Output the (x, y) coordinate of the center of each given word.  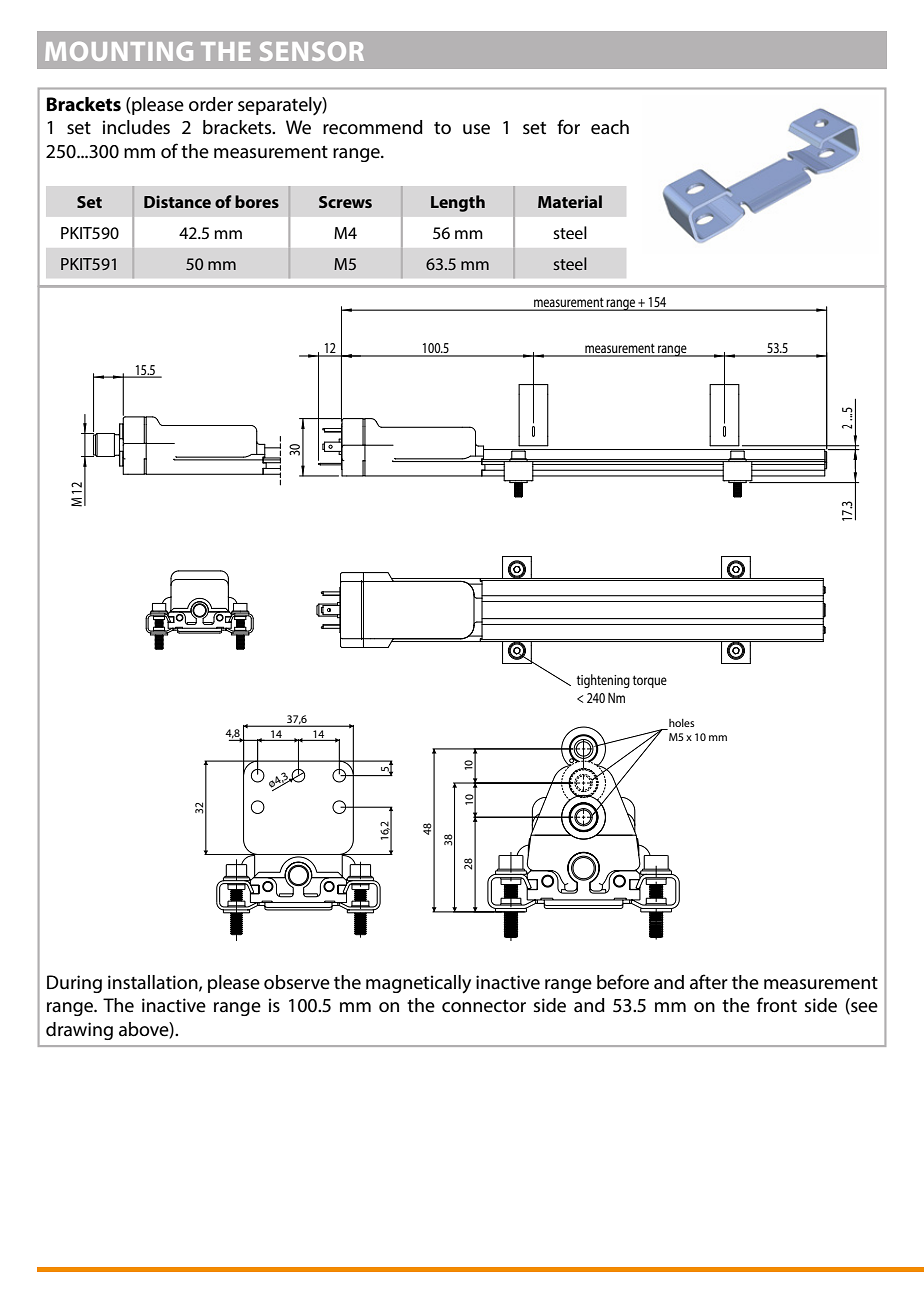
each (610, 127)
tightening (603, 681)
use (476, 129)
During (74, 984)
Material (570, 201)
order (211, 104)
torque (650, 681)
